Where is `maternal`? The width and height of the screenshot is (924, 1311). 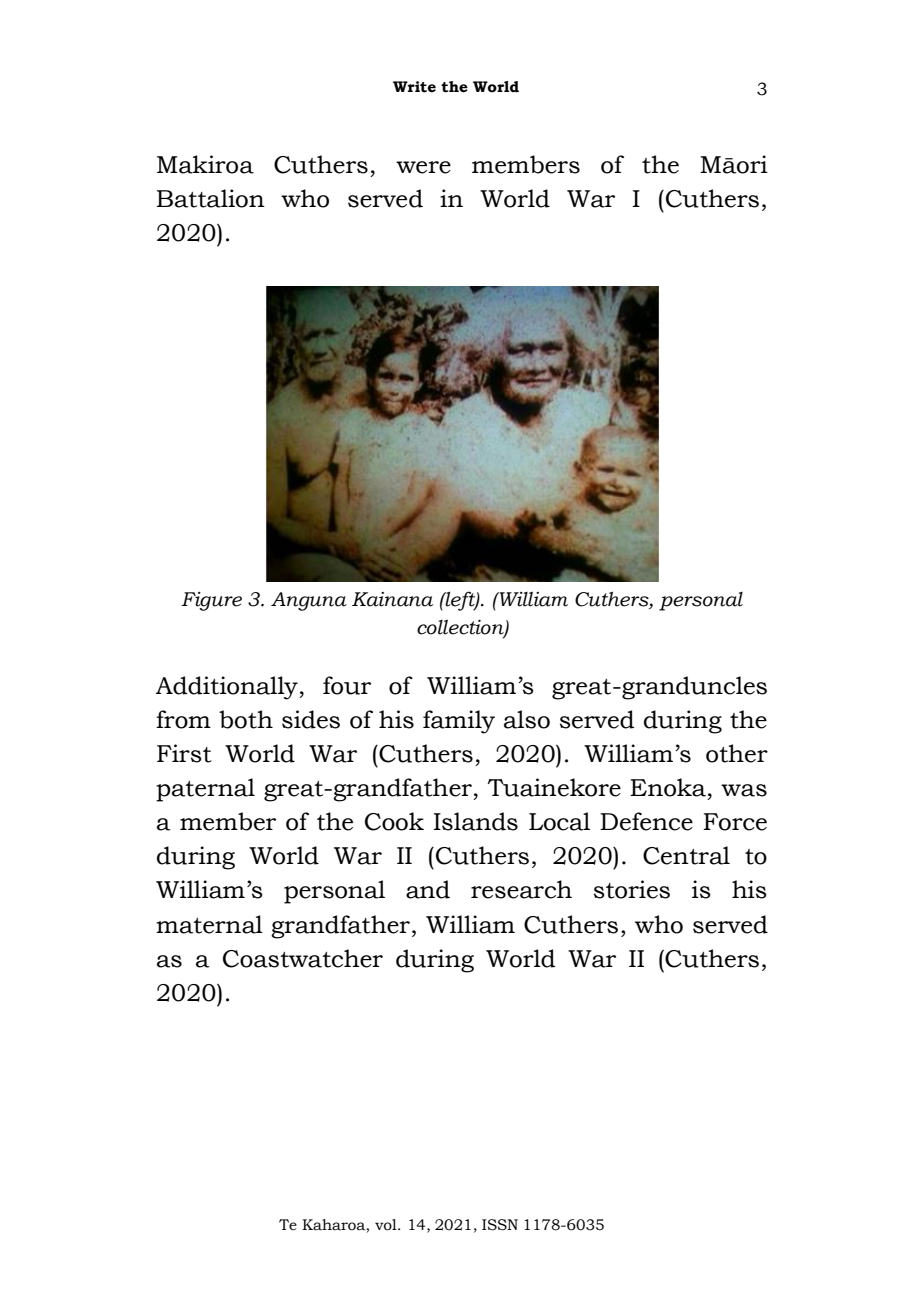
maternal is located at coordinates (209, 924).
